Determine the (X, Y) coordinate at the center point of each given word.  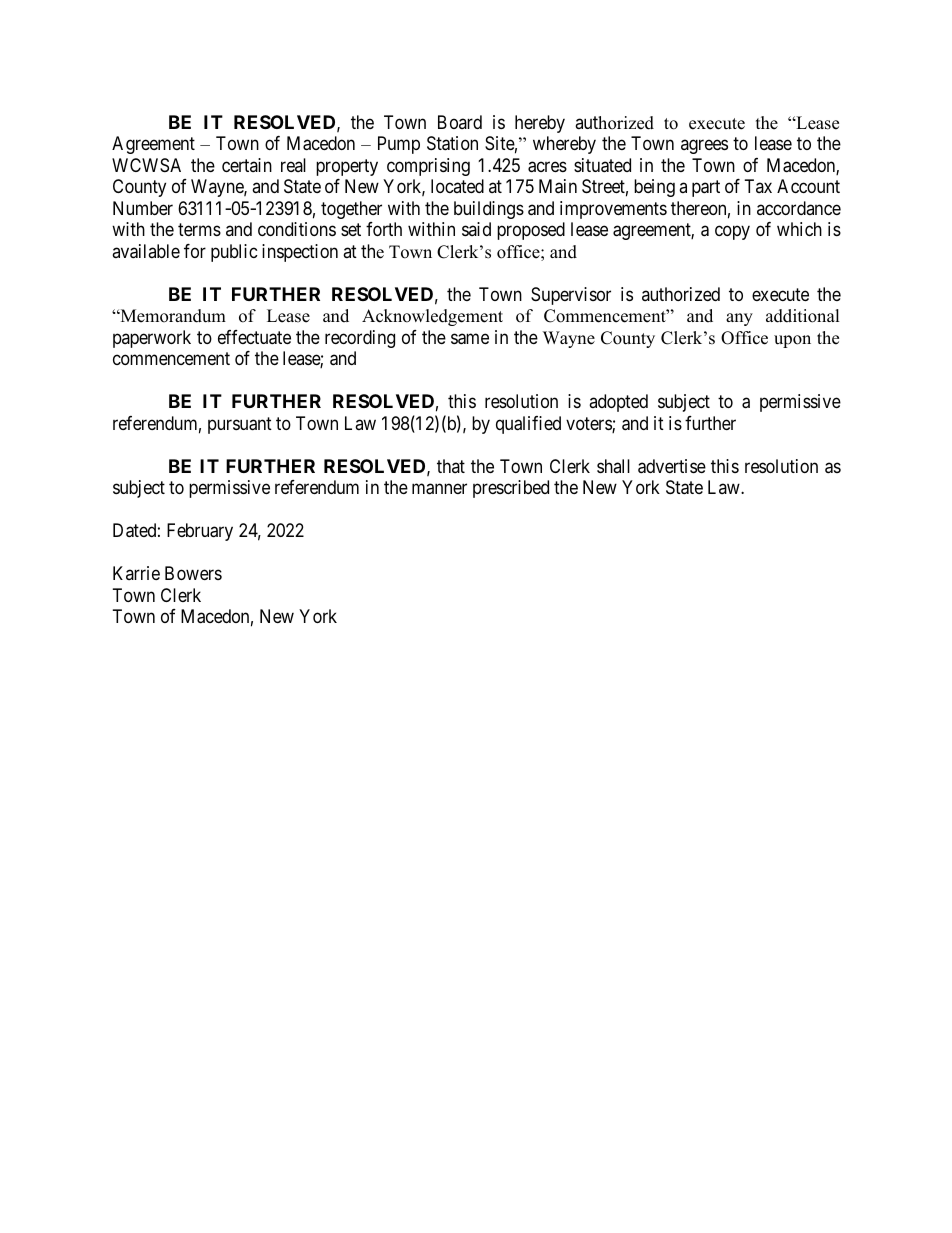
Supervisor (571, 296)
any (739, 319)
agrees (704, 147)
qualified (528, 425)
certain (247, 165)
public (234, 253)
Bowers (193, 573)
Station (452, 143)
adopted (618, 403)
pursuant (240, 425)
